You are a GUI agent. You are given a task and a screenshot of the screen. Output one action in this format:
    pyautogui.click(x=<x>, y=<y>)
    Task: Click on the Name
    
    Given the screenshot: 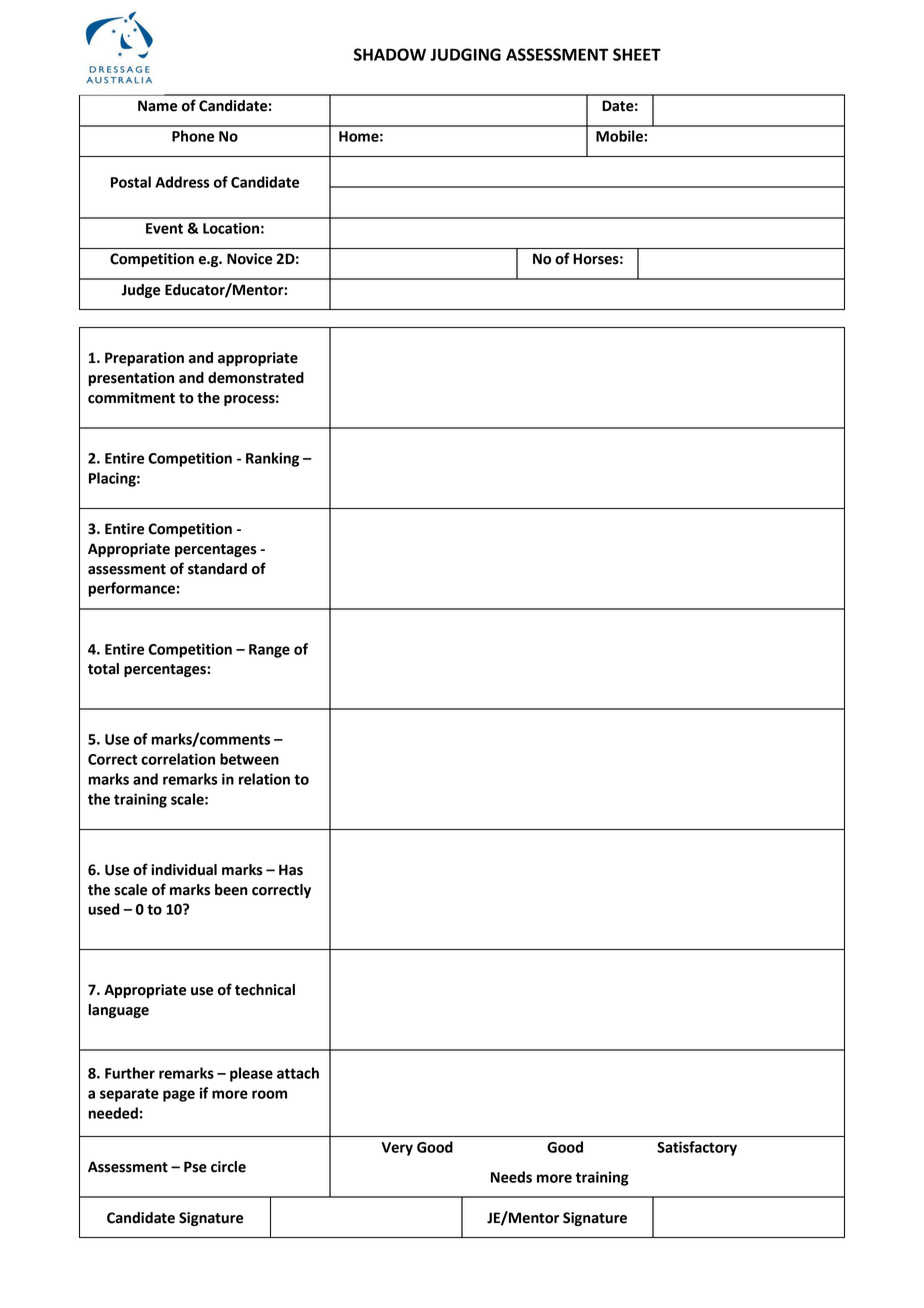 What is the action you would take?
    pyautogui.click(x=157, y=106)
